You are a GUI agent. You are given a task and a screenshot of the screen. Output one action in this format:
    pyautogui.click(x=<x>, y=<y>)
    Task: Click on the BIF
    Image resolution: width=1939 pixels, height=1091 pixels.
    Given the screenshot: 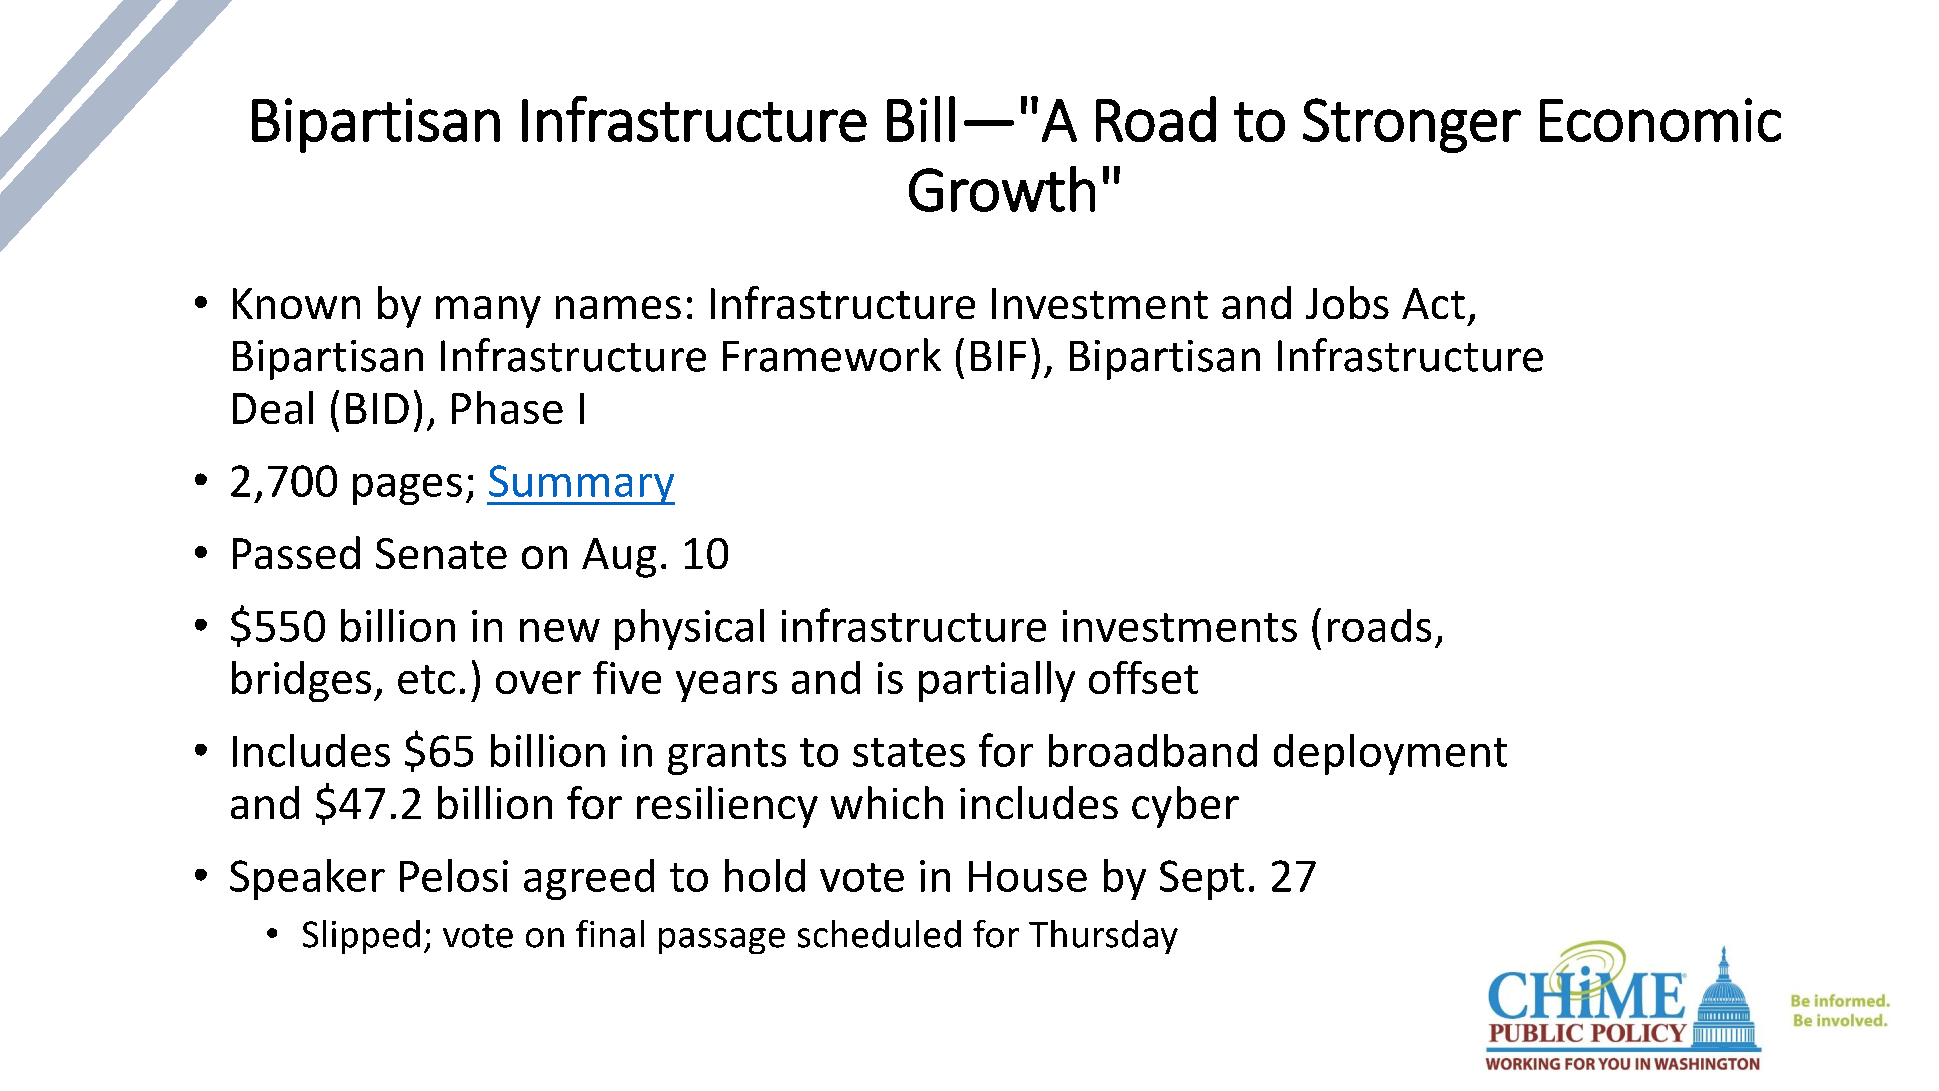 What is the action you would take?
    pyautogui.click(x=998, y=355)
